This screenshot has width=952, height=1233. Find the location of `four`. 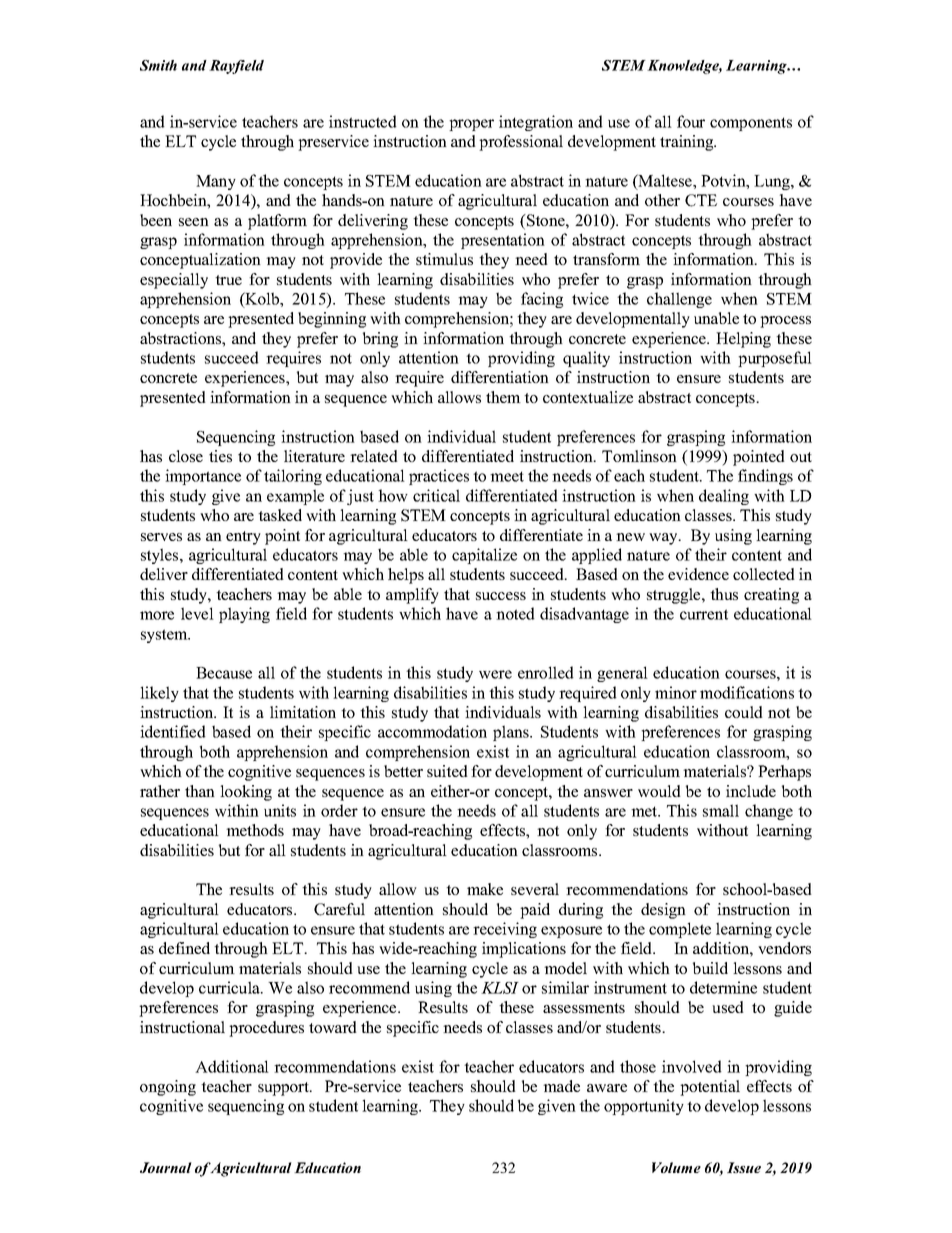

four is located at coordinates (691, 121).
